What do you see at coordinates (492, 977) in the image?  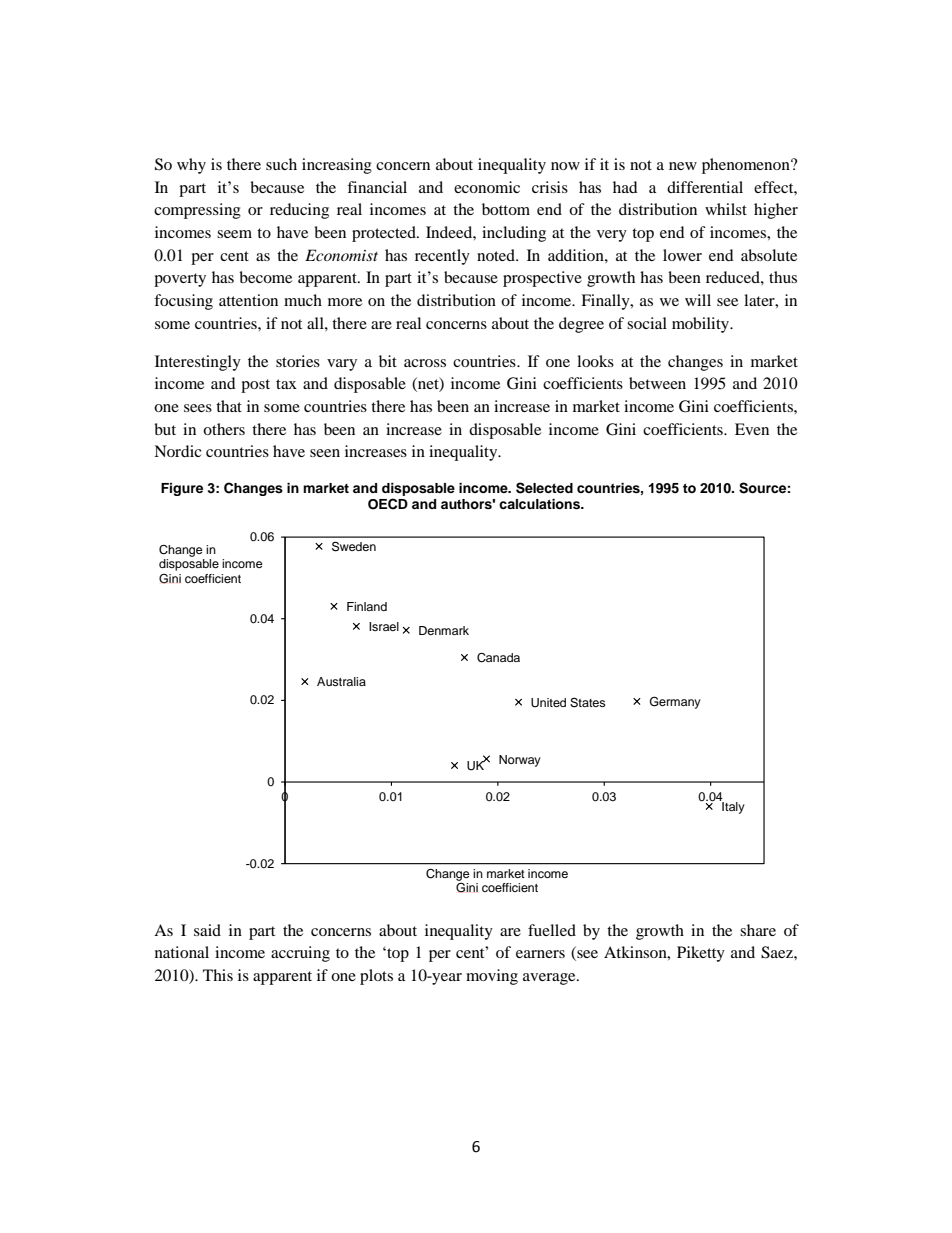 I see `moving` at bounding box center [492, 977].
